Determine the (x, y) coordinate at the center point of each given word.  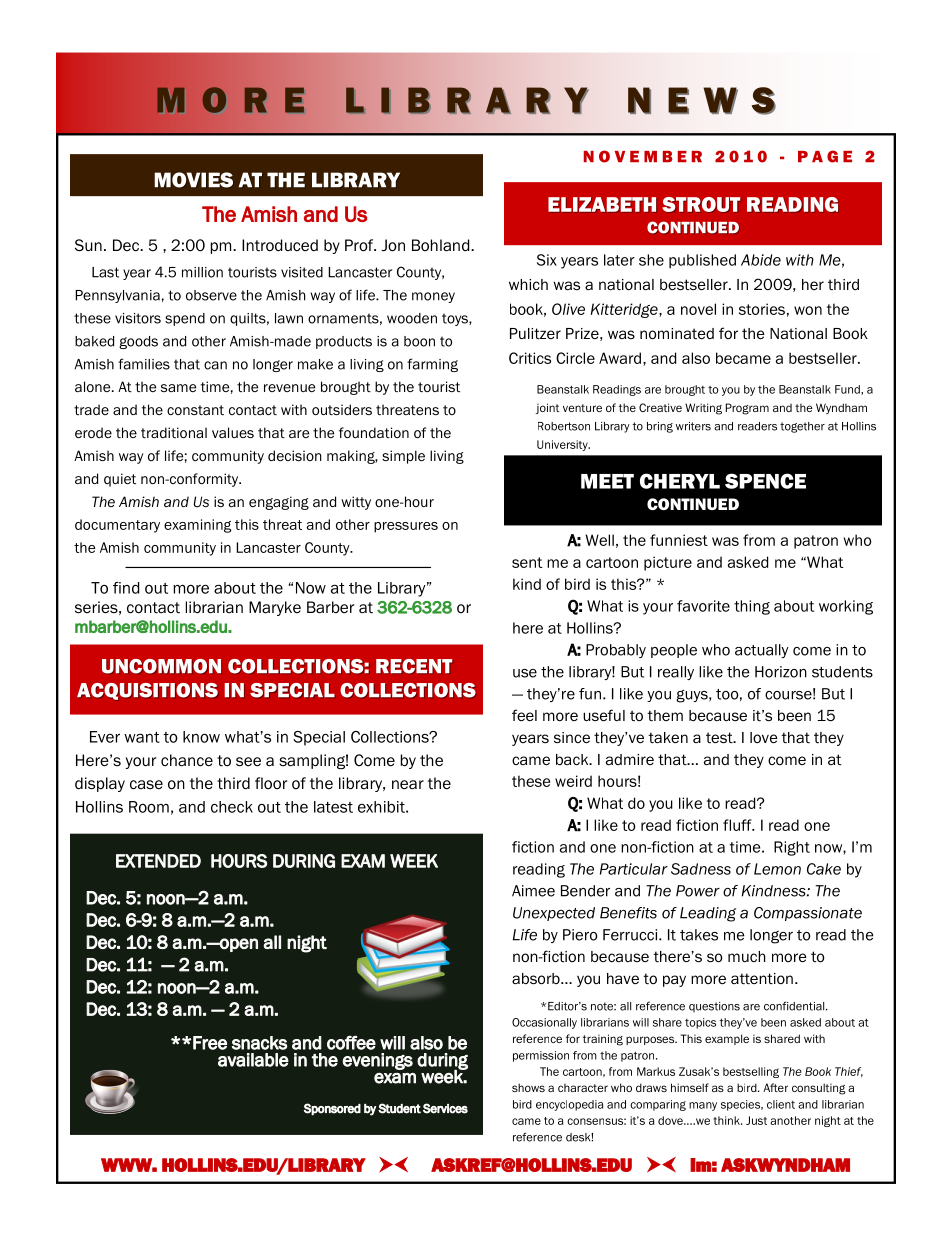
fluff (738, 825)
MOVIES (193, 180)
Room (149, 807)
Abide (761, 260)
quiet (120, 480)
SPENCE (765, 481)
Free (210, 1043)
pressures (406, 527)
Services (445, 1108)
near (408, 785)
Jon (393, 245)
